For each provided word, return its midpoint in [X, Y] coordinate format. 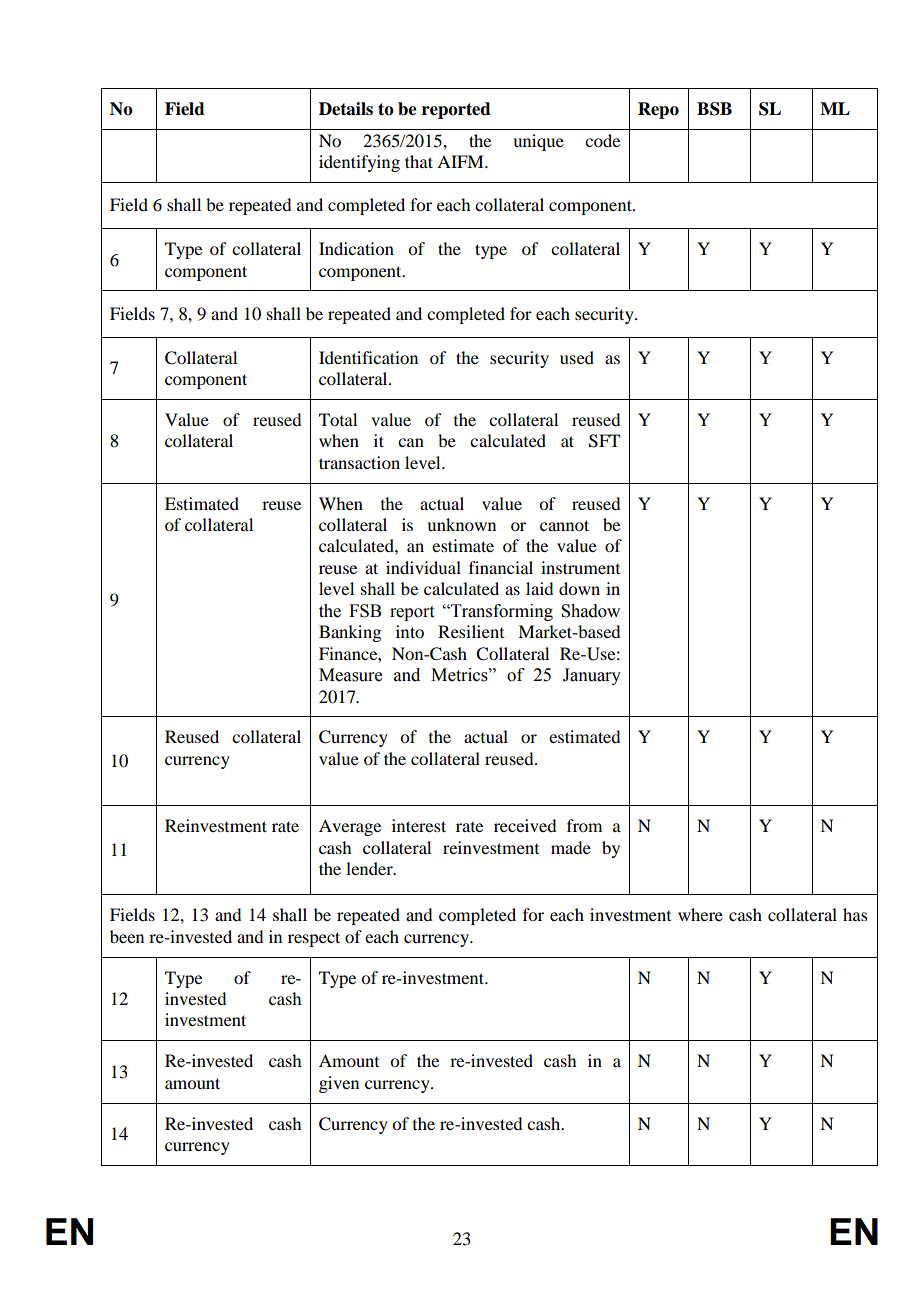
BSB [714, 109]
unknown [461, 524]
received [525, 825]
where [700, 914]
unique [538, 142]
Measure [350, 675]
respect [314, 939]
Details [346, 109]
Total [338, 419]
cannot [564, 525]
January [592, 676]
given [339, 1084]
